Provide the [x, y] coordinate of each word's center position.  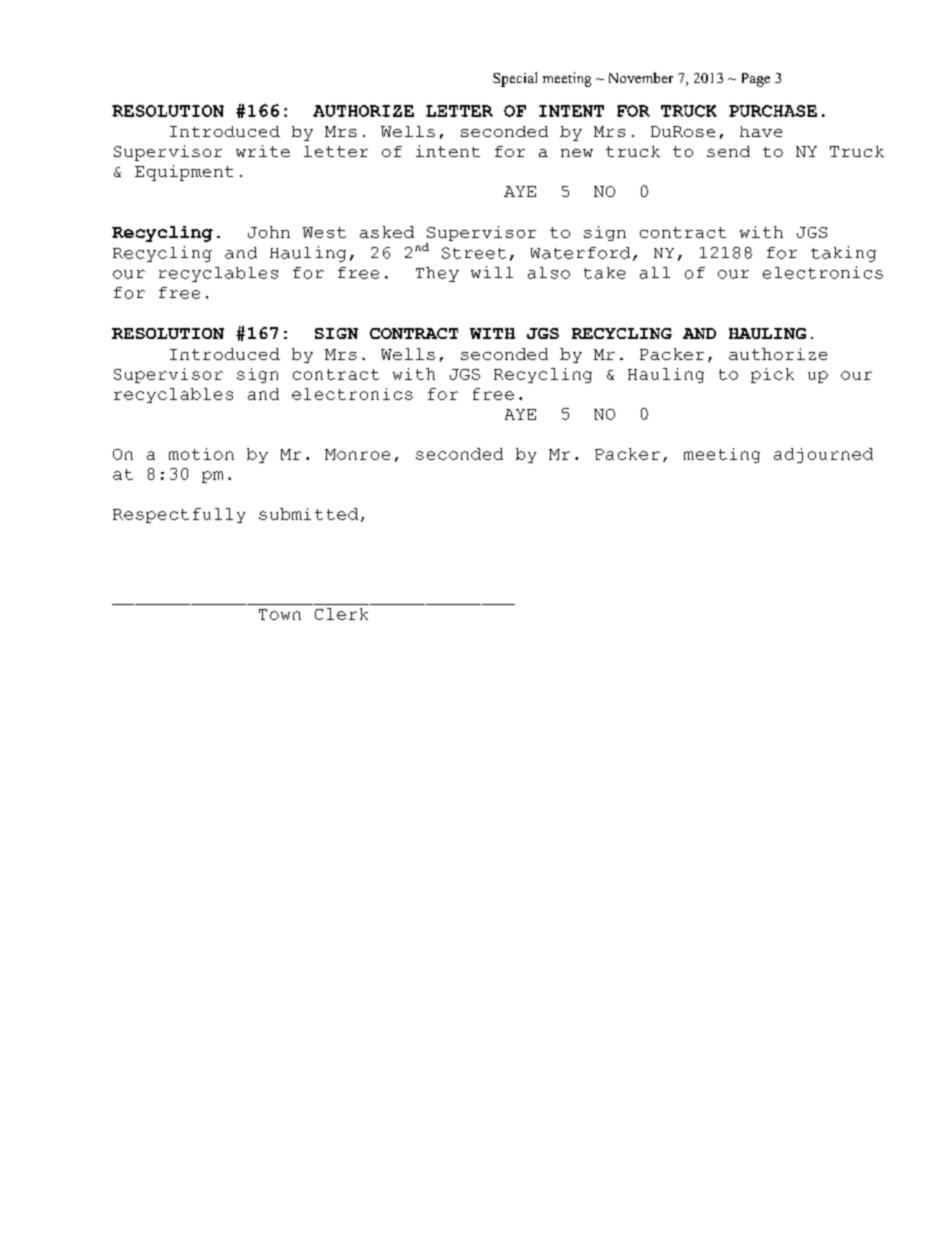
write [263, 151]
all [655, 273]
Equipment [184, 173]
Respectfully [179, 515]
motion [201, 454]
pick [772, 375]
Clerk [341, 614]
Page [756, 80]
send [728, 151]
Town [280, 614]
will [492, 272]
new [577, 153]
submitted [308, 514]
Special [515, 79]
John [269, 232]
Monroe [357, 454]
